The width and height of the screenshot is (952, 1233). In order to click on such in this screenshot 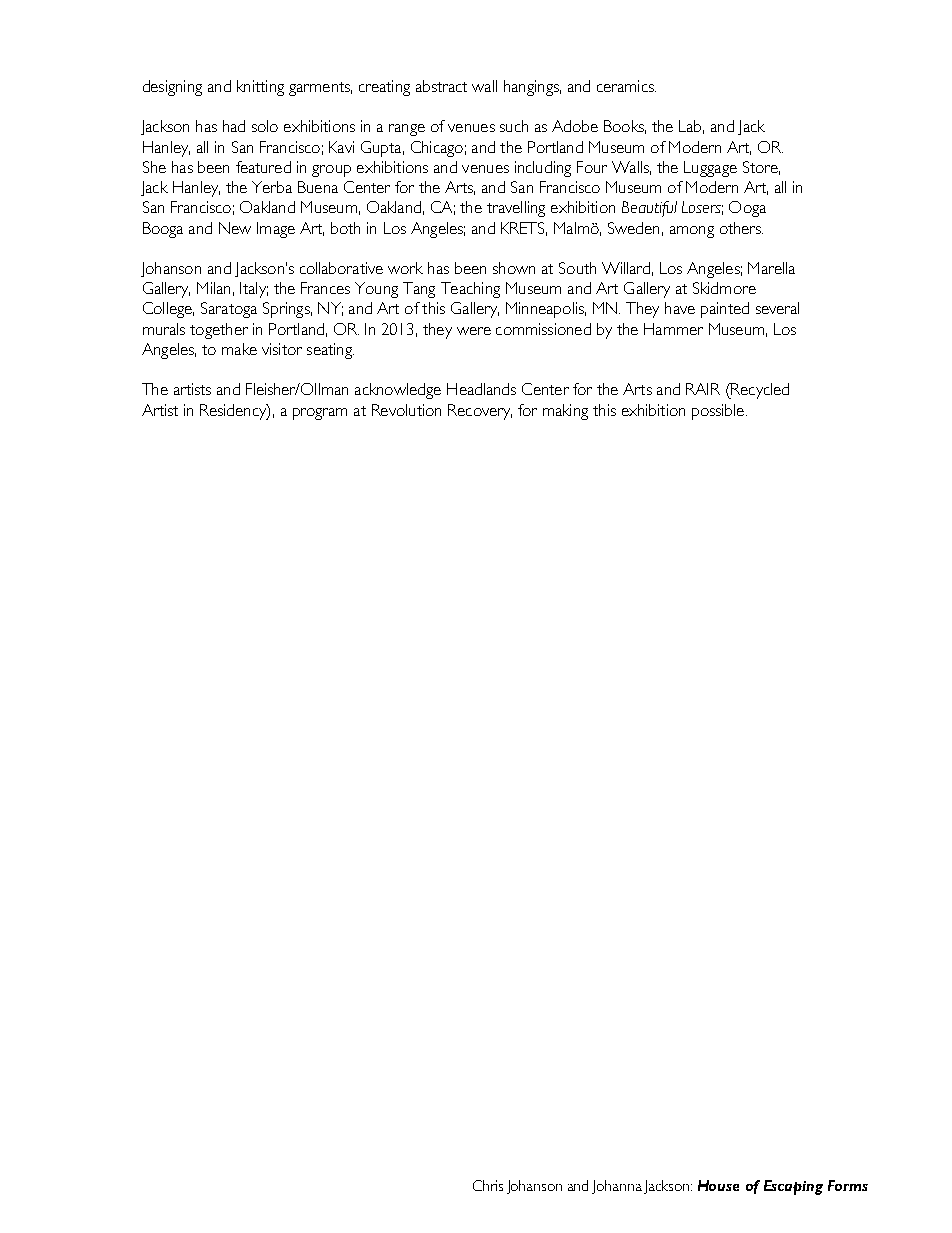, I will do `click(514, 126)`.
